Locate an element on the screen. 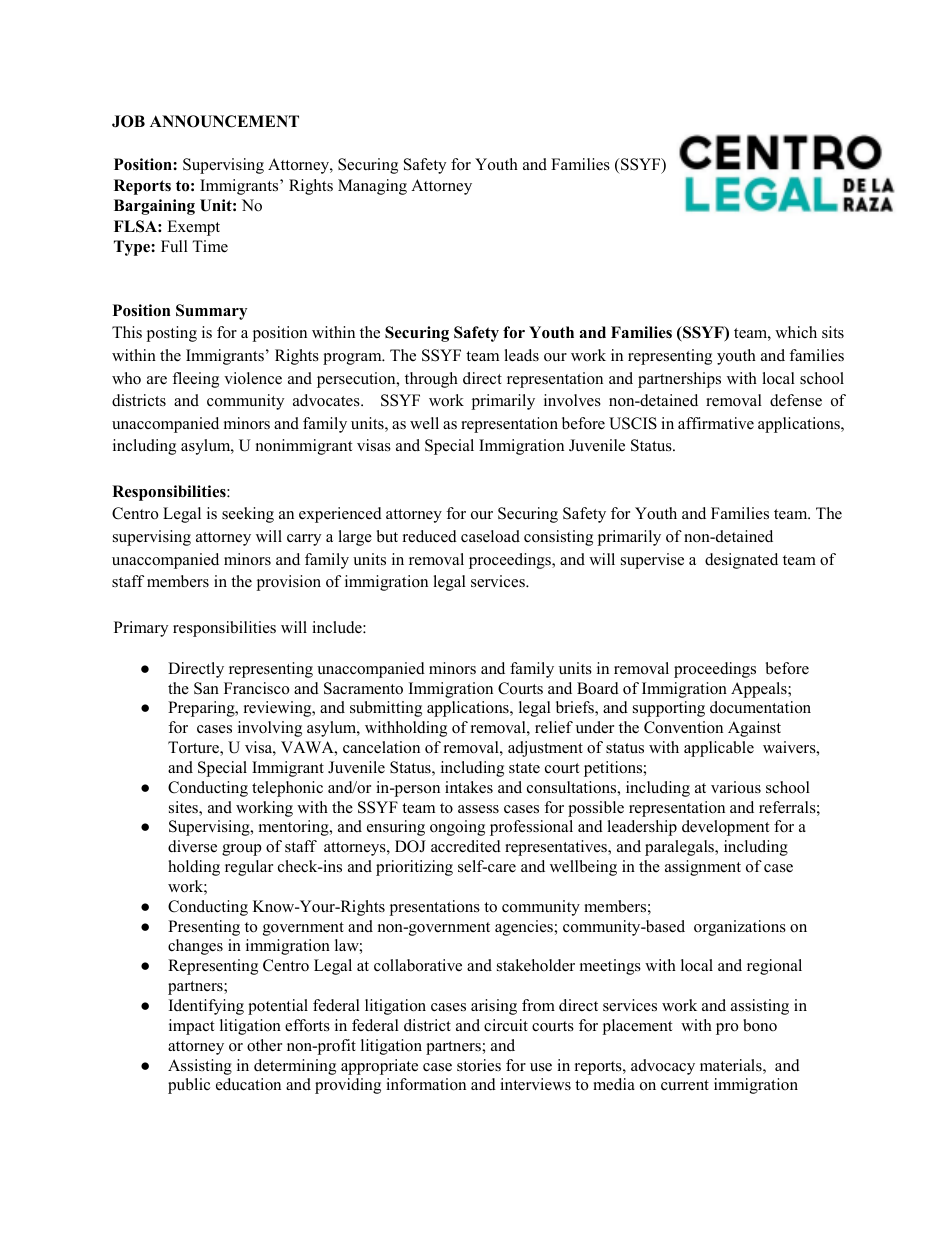 Image resolution: width=952 pixels, height=1233 pixels. ANNOUNCEMENT is located at coordinates (224, 121).
